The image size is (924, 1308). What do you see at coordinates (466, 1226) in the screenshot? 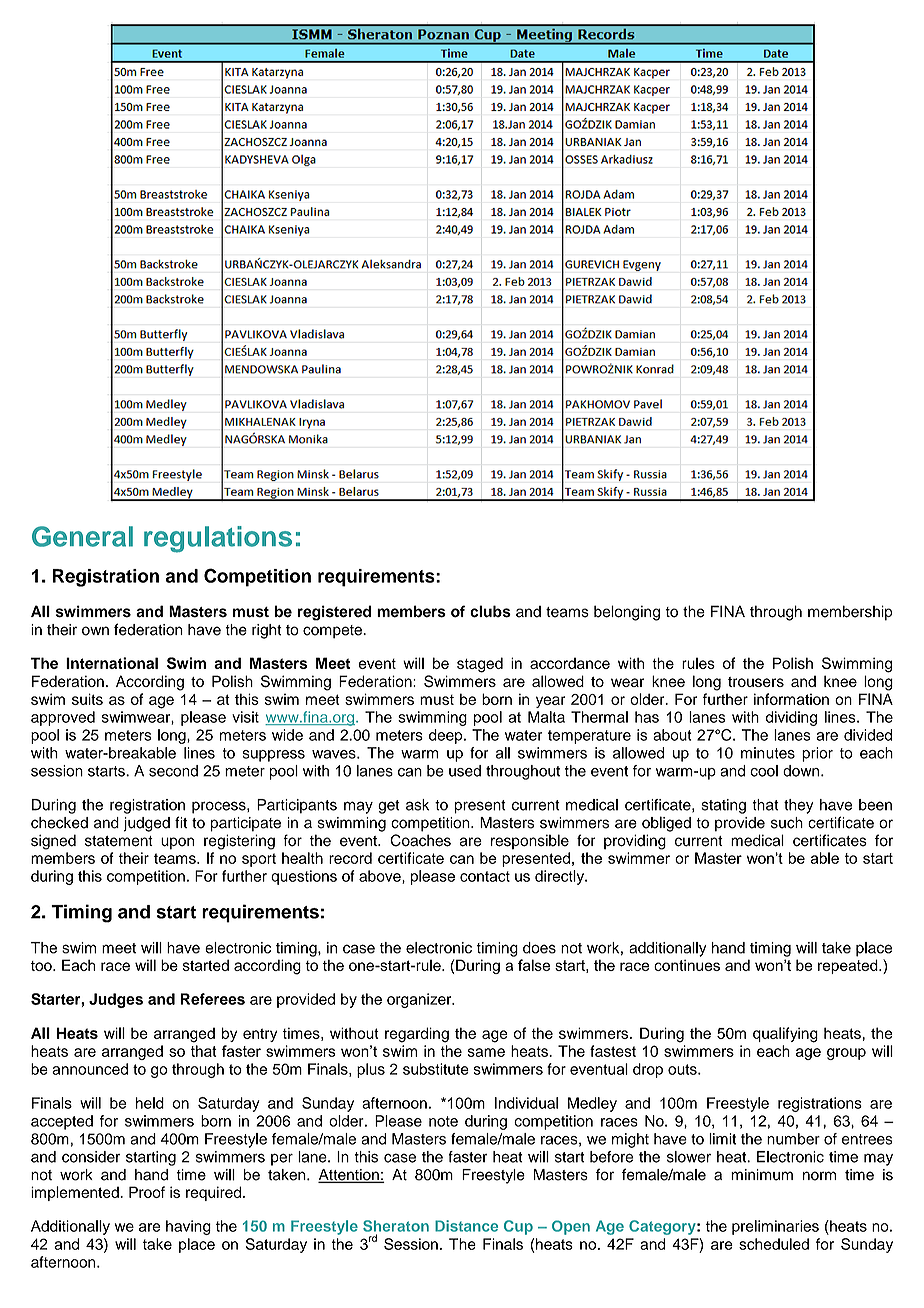
I see `Distance` at bounding box center [466, 1226].
